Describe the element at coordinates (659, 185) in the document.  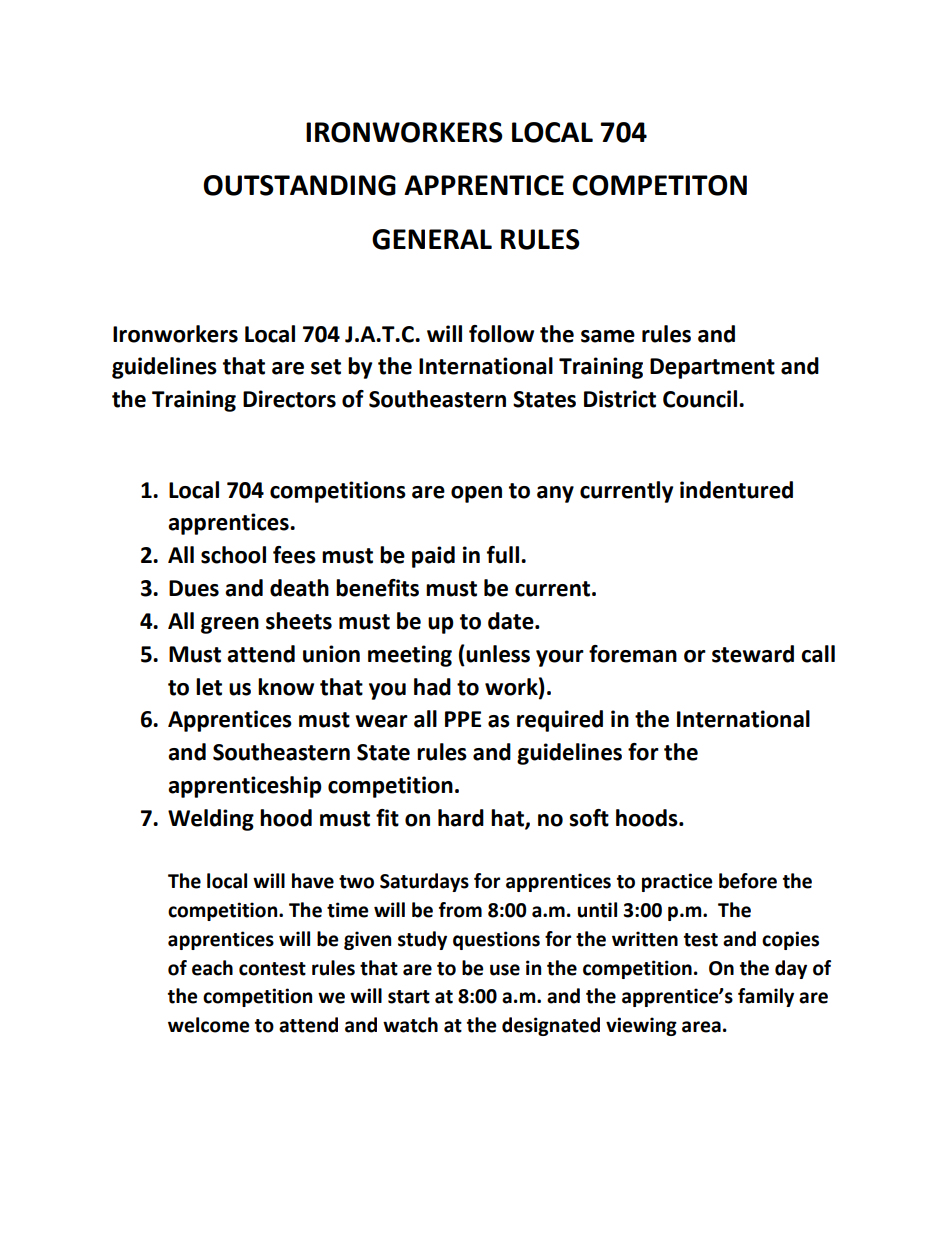
I see `COMPETITON` at that location.
